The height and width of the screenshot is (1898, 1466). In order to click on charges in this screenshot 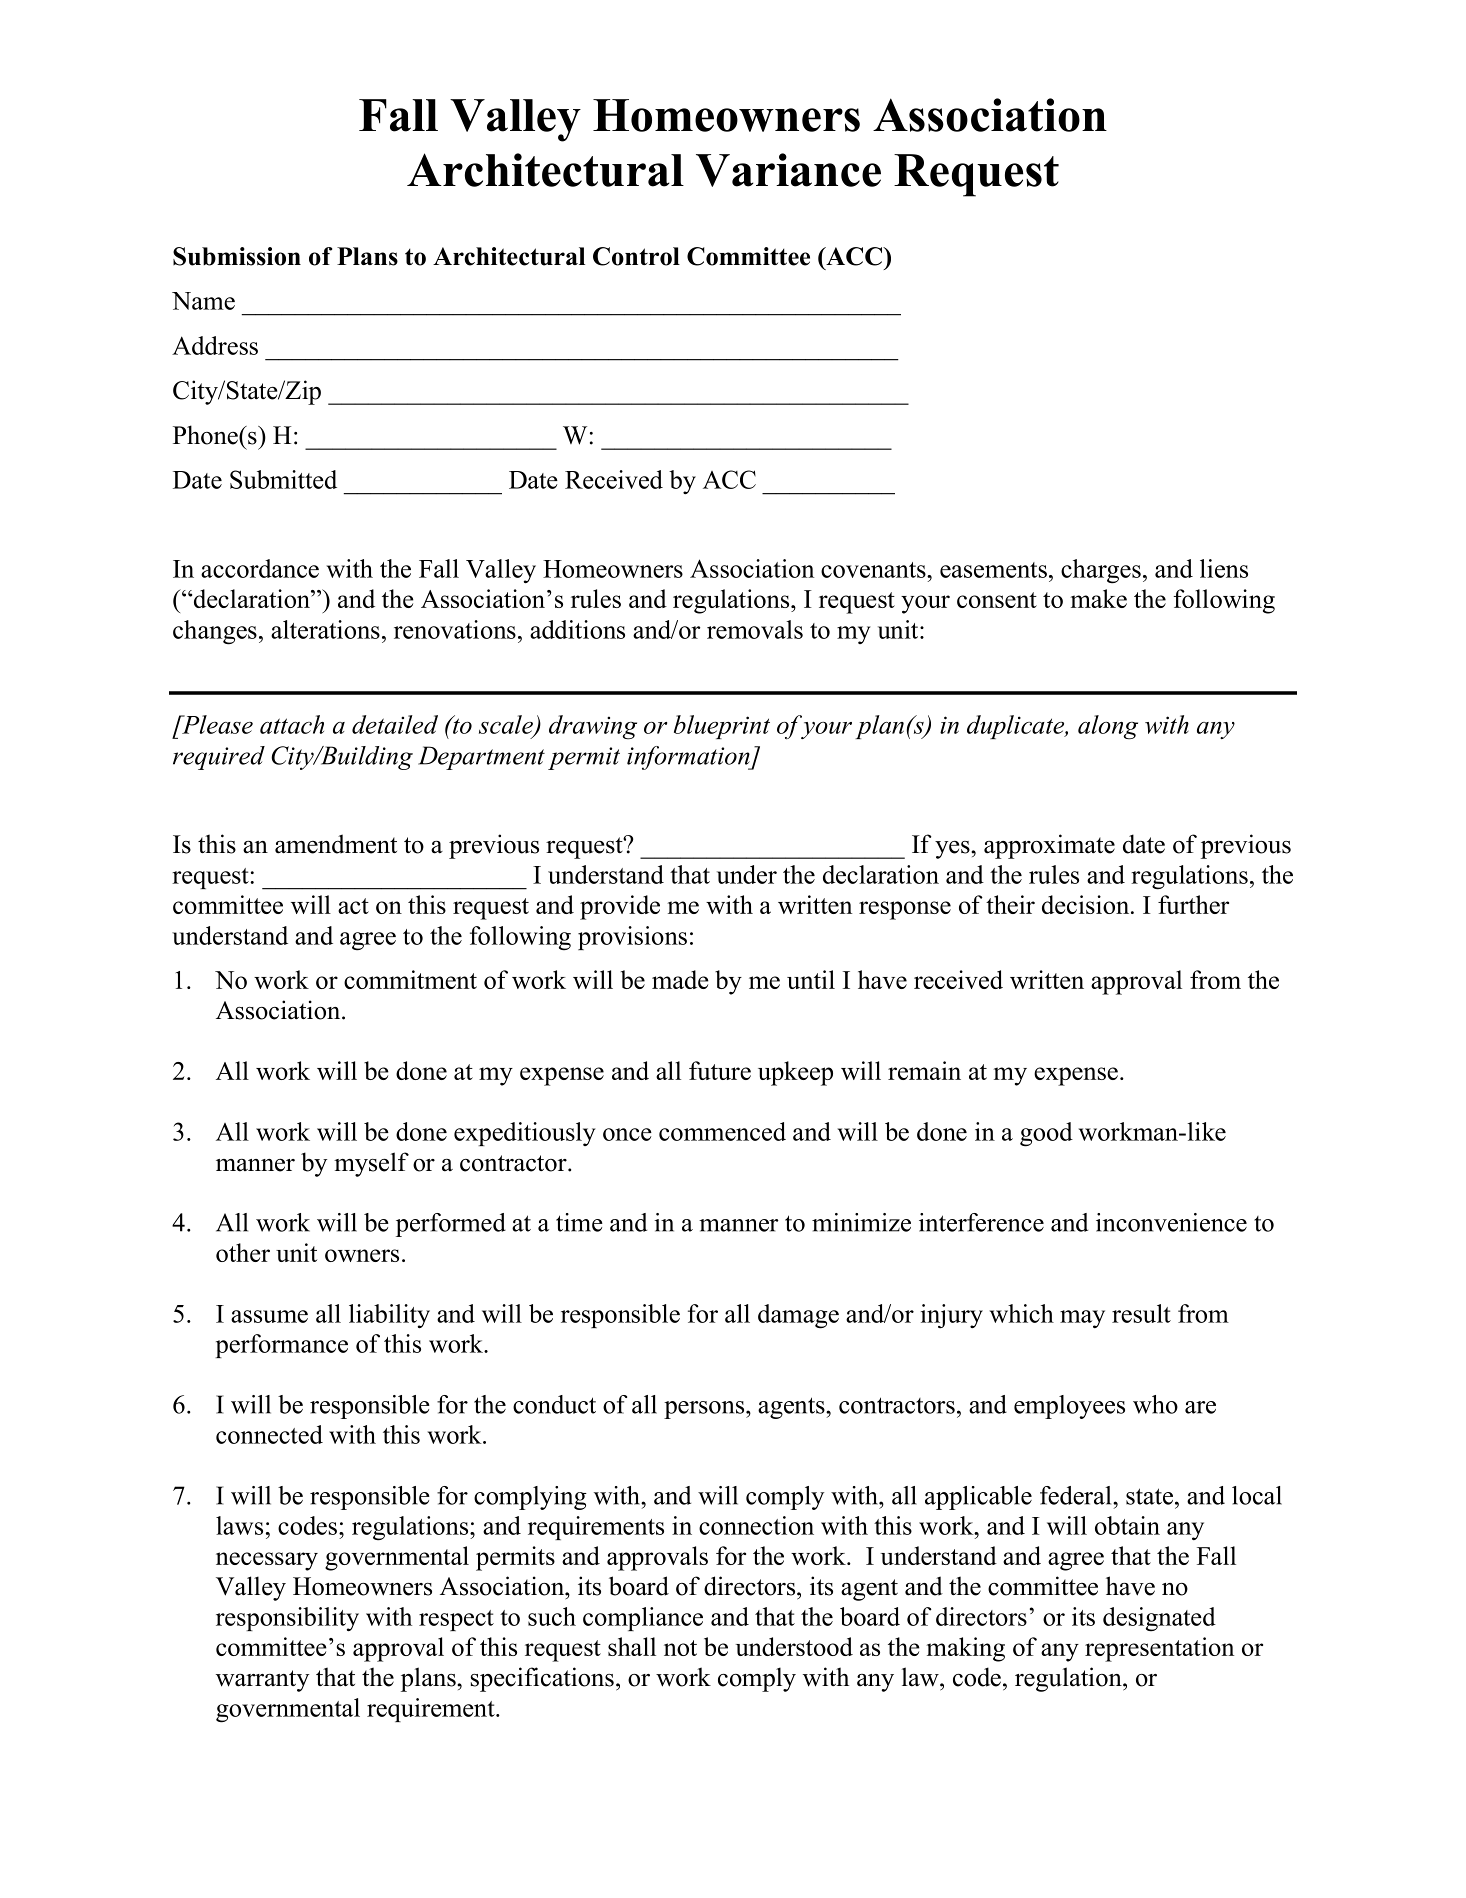, I will do `click(1101, 571)`.
